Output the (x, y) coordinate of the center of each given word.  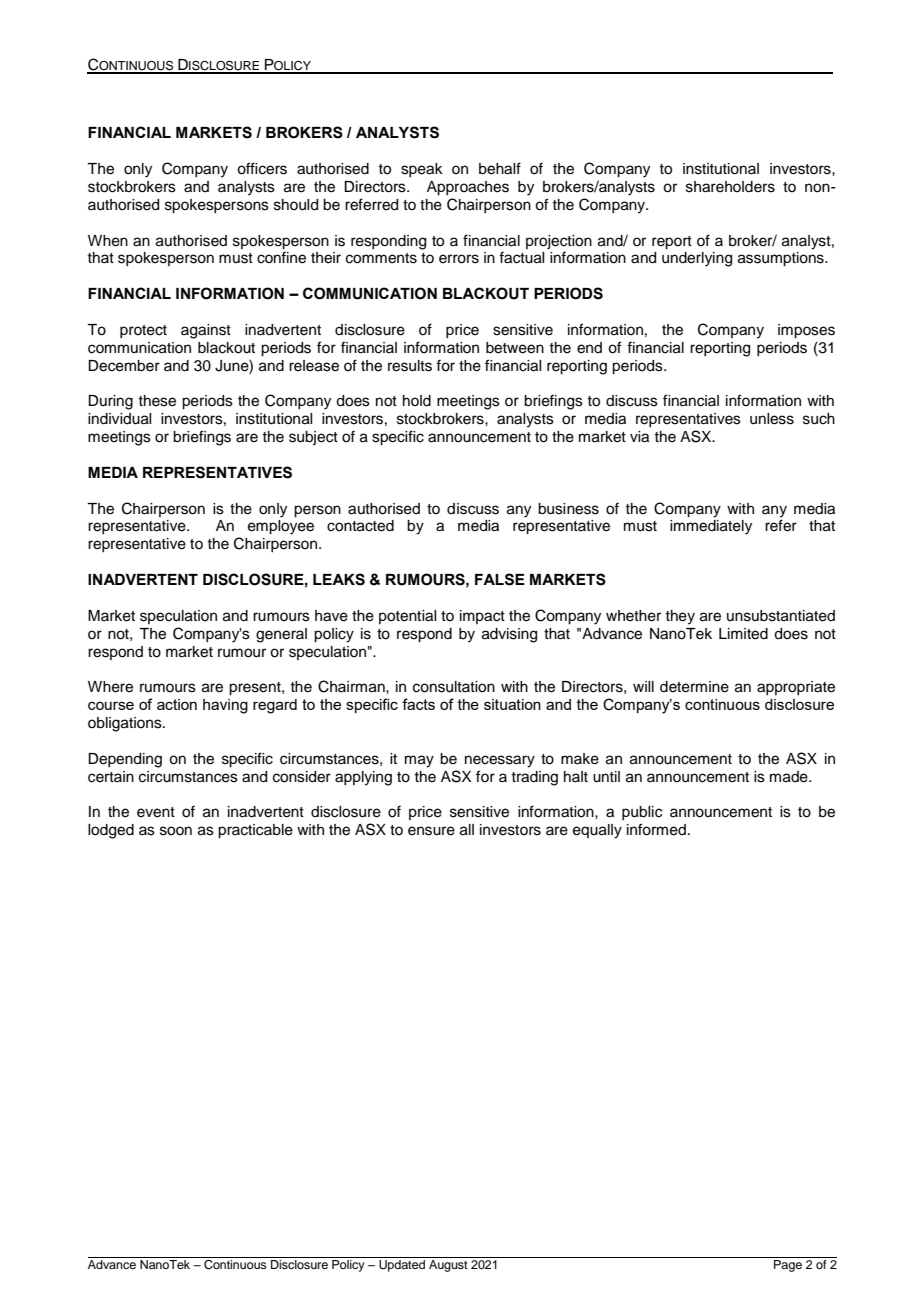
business (568, 509)
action (177, 704)
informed (656, 829)
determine (694, 687)
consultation (454, 687)
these (157, 401)
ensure (431, 831)
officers (262, 168)
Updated (402, 1266)
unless (772, 419)
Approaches (468, 188)
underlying (697, 259)
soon (176, 831)
